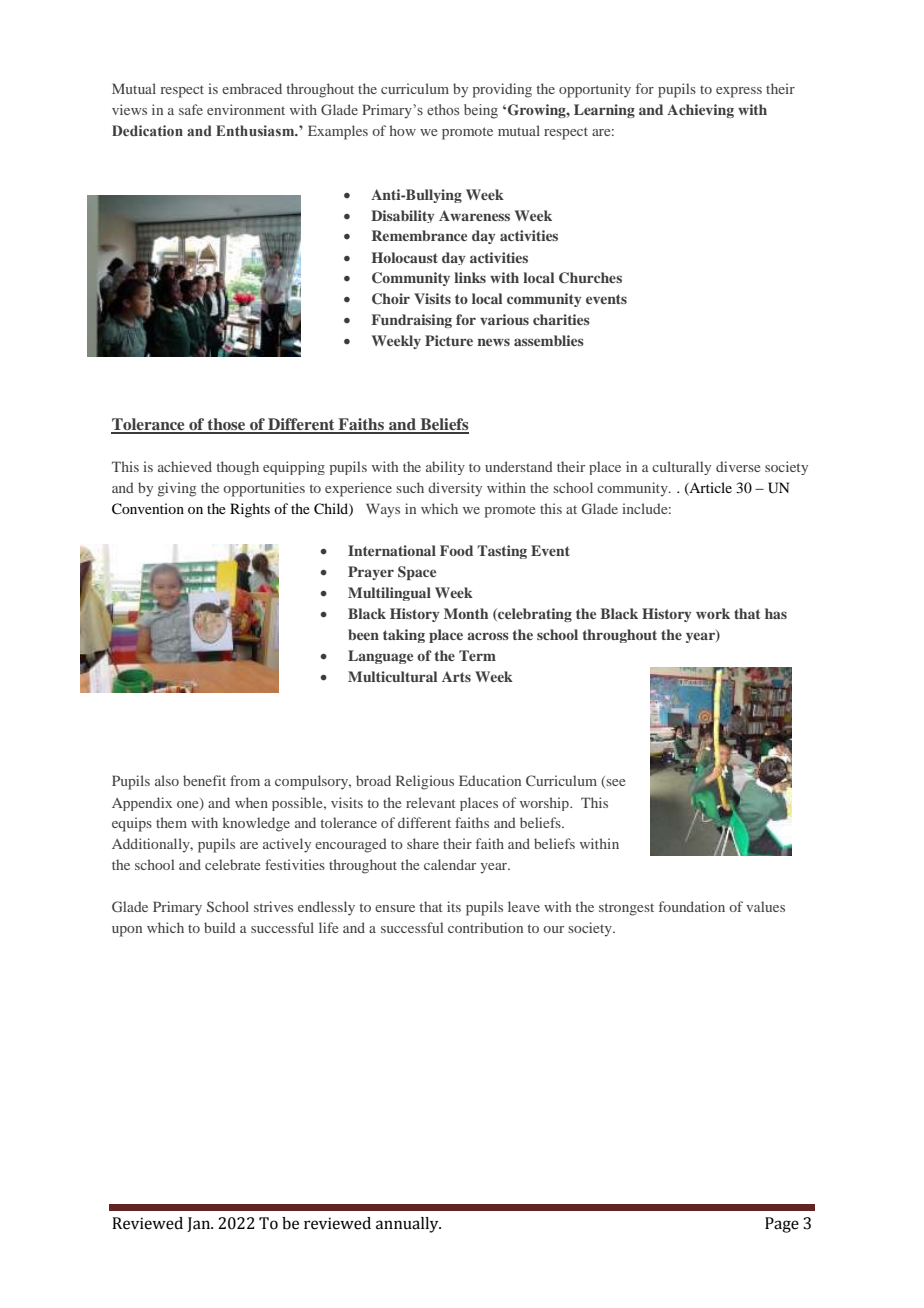 The height and width of the screenshot is (1308, 924). What do you see at coordinates (782, 1225) in the screenshot?
I see `Page` at bounding box center [782, 1225].
